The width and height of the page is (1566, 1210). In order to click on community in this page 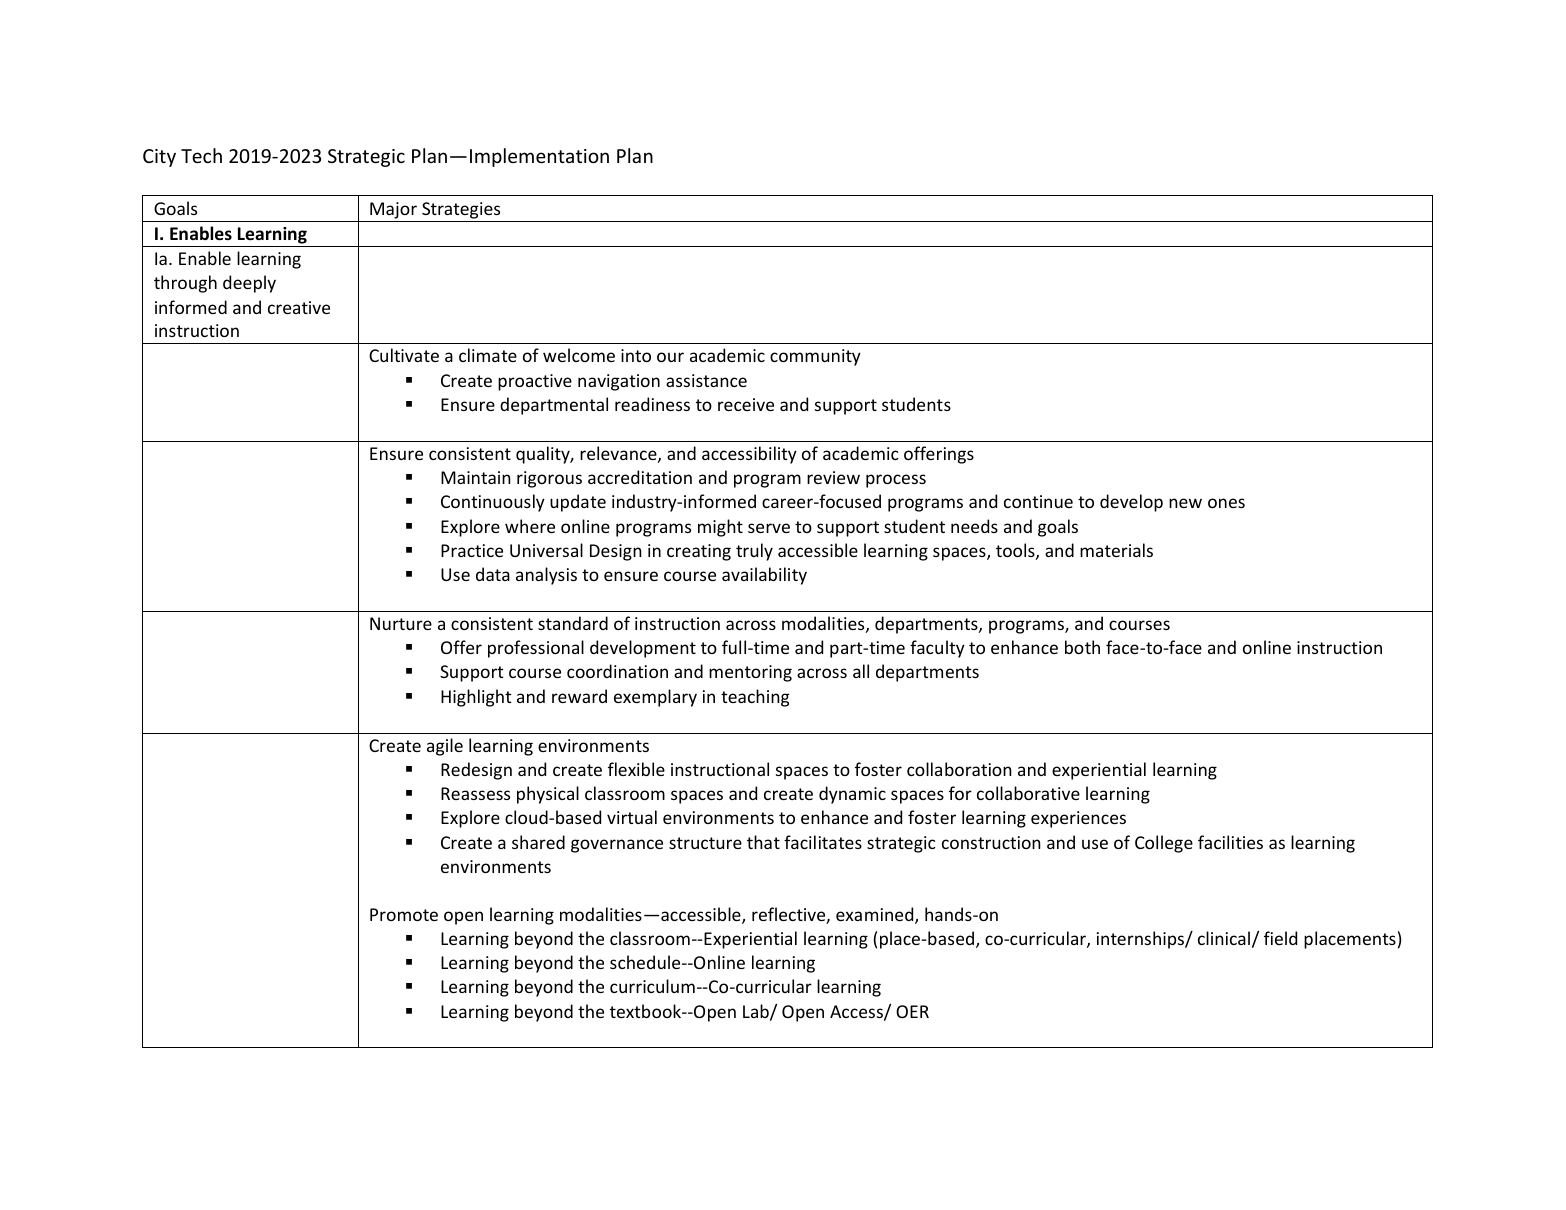, I will do `click(815, 357)`.
